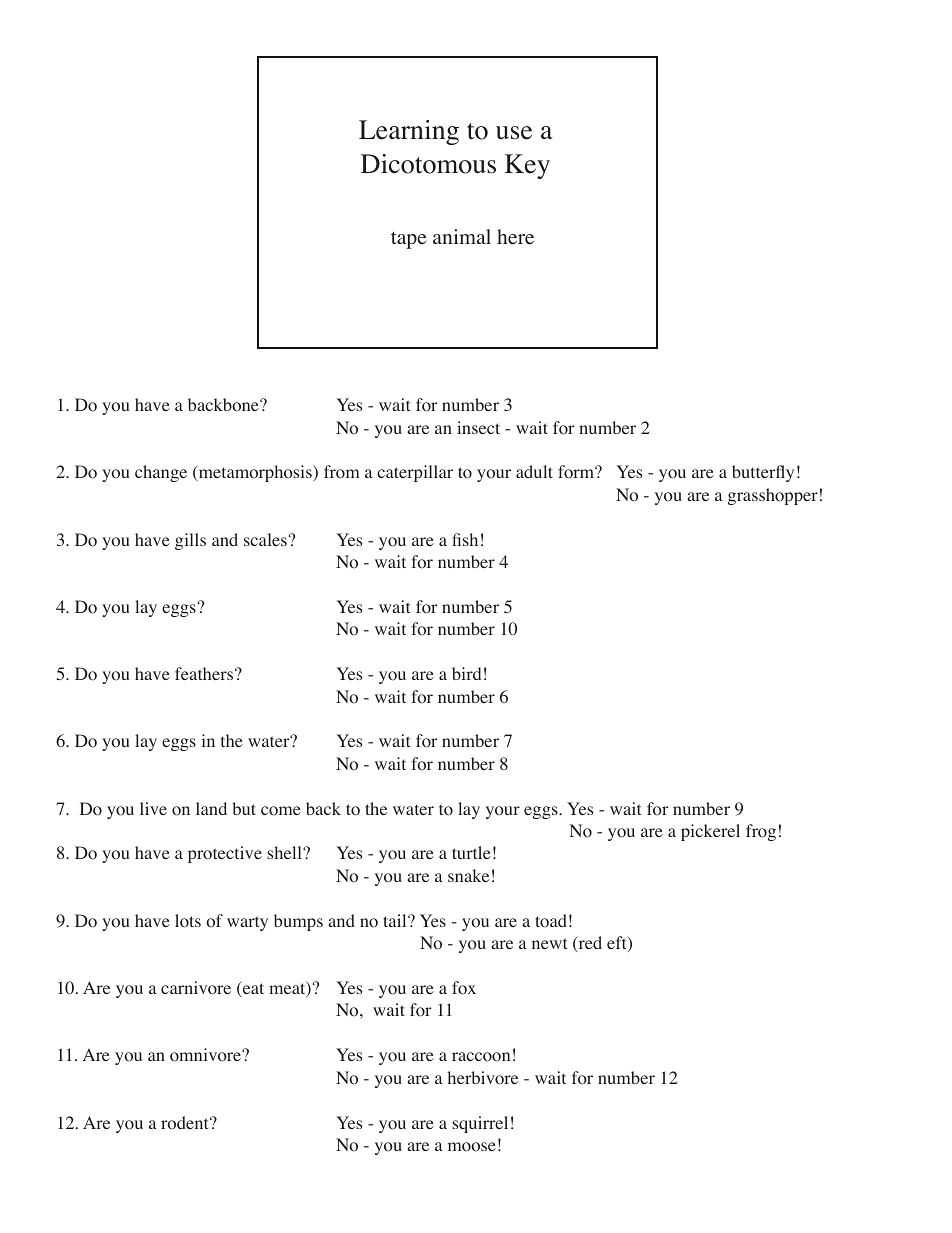  I want to click on use, so click(514, 133).
